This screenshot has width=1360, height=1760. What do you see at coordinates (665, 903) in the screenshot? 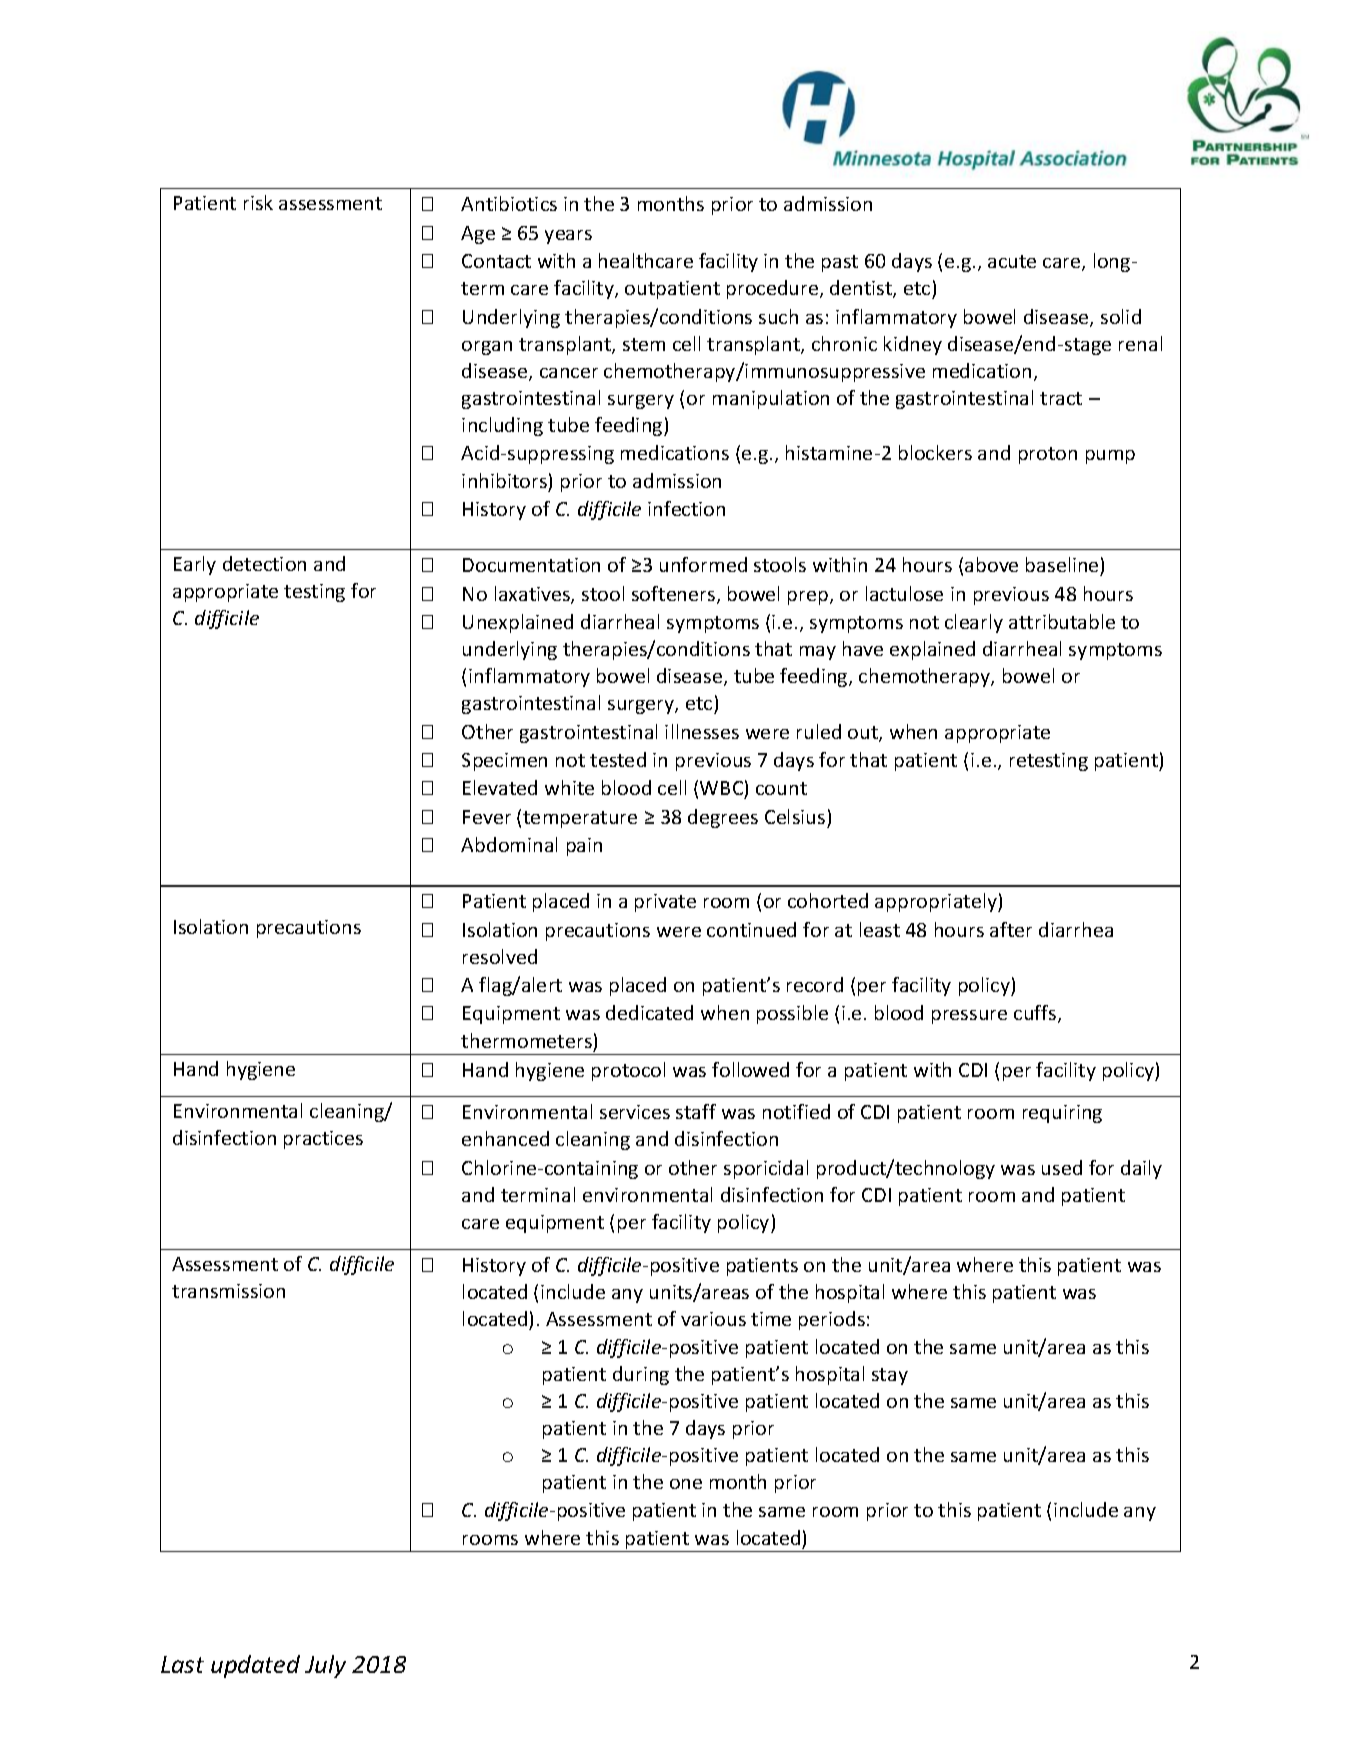
I see `private` at bounding box center [665, 903].
